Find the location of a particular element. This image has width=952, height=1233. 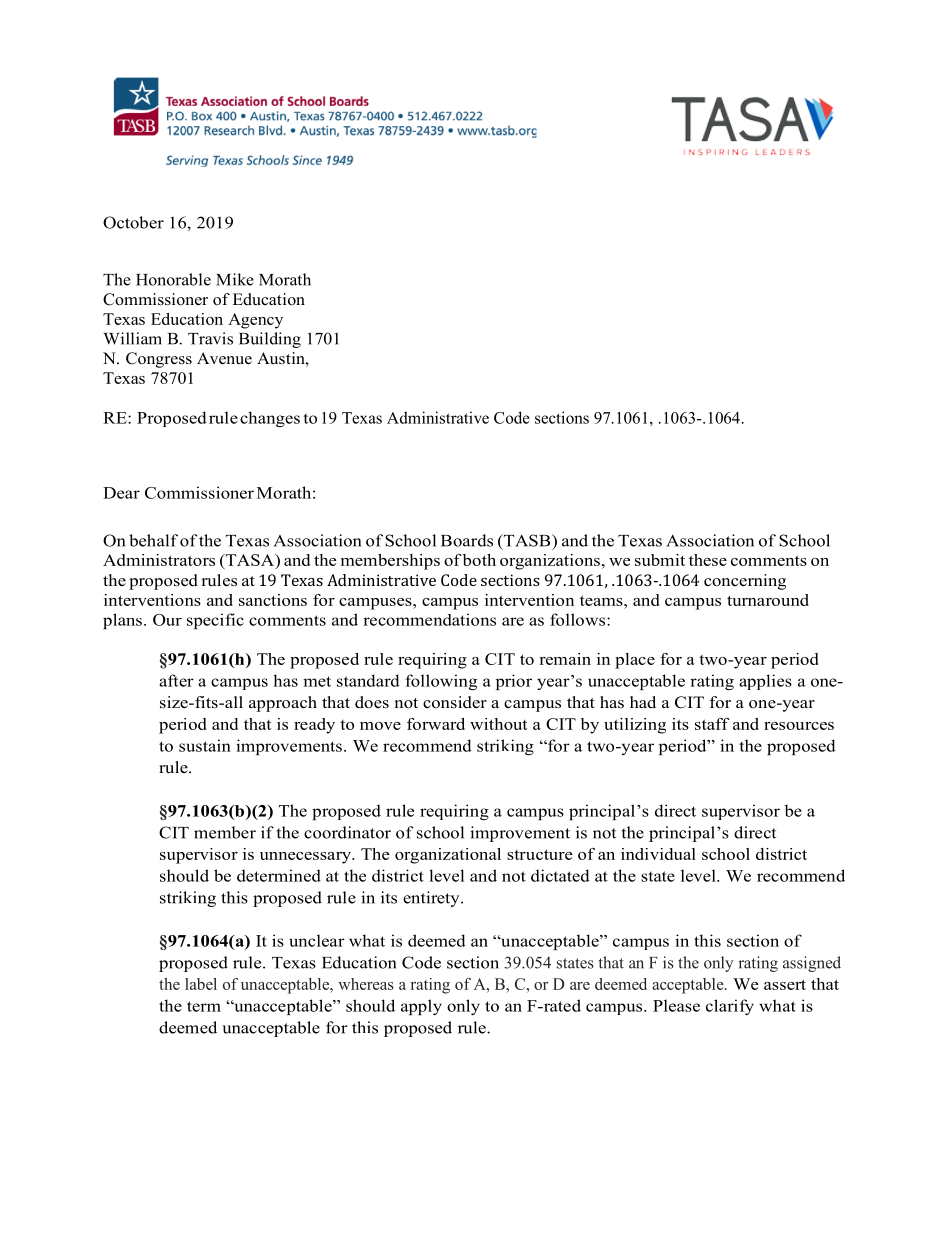

Avenue is located at coordinates (224, 358).
